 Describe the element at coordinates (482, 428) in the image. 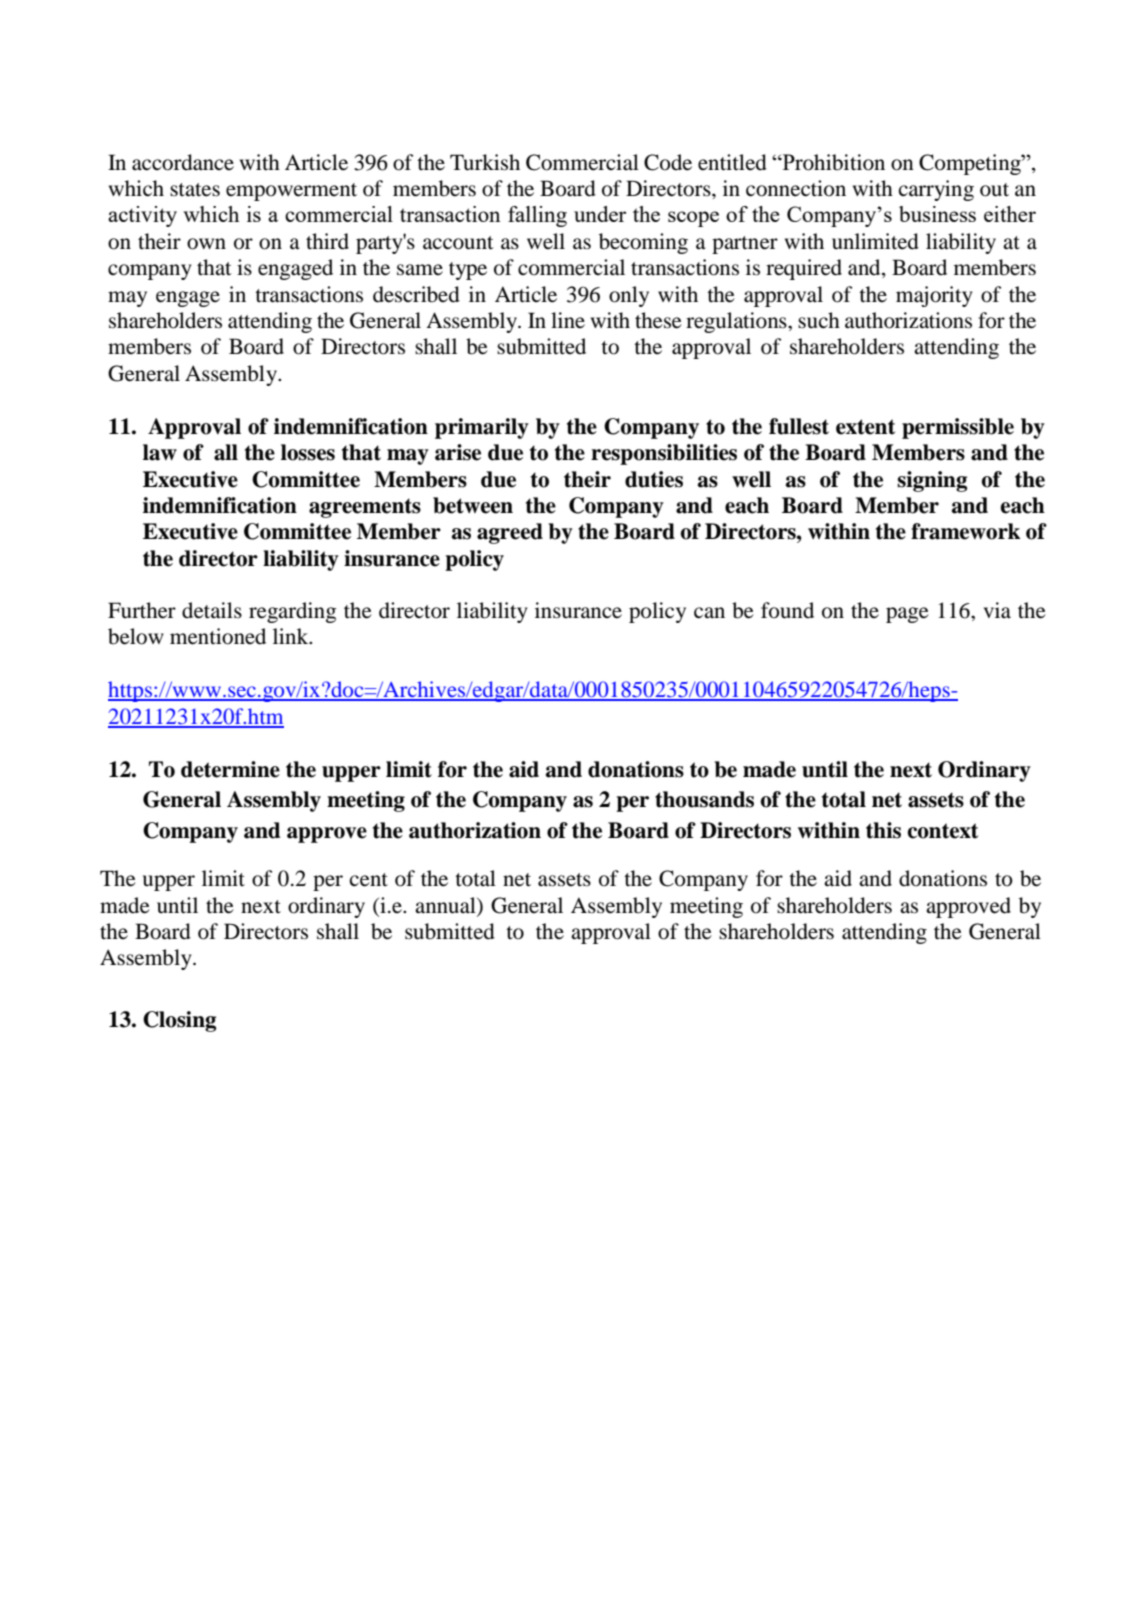

I see `primarily` at that location.
